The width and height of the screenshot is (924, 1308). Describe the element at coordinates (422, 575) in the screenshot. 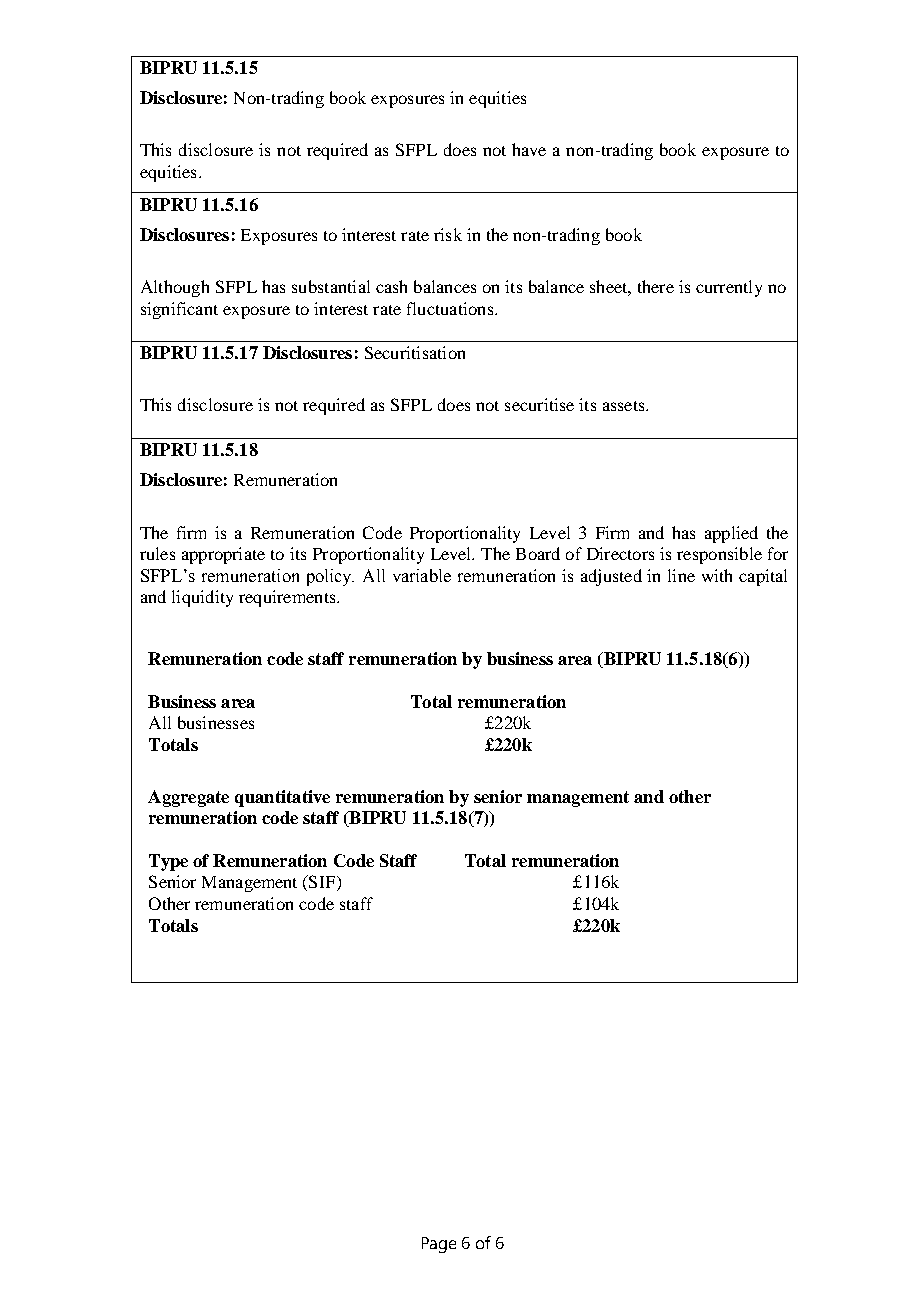

I see `variable` at that location.
